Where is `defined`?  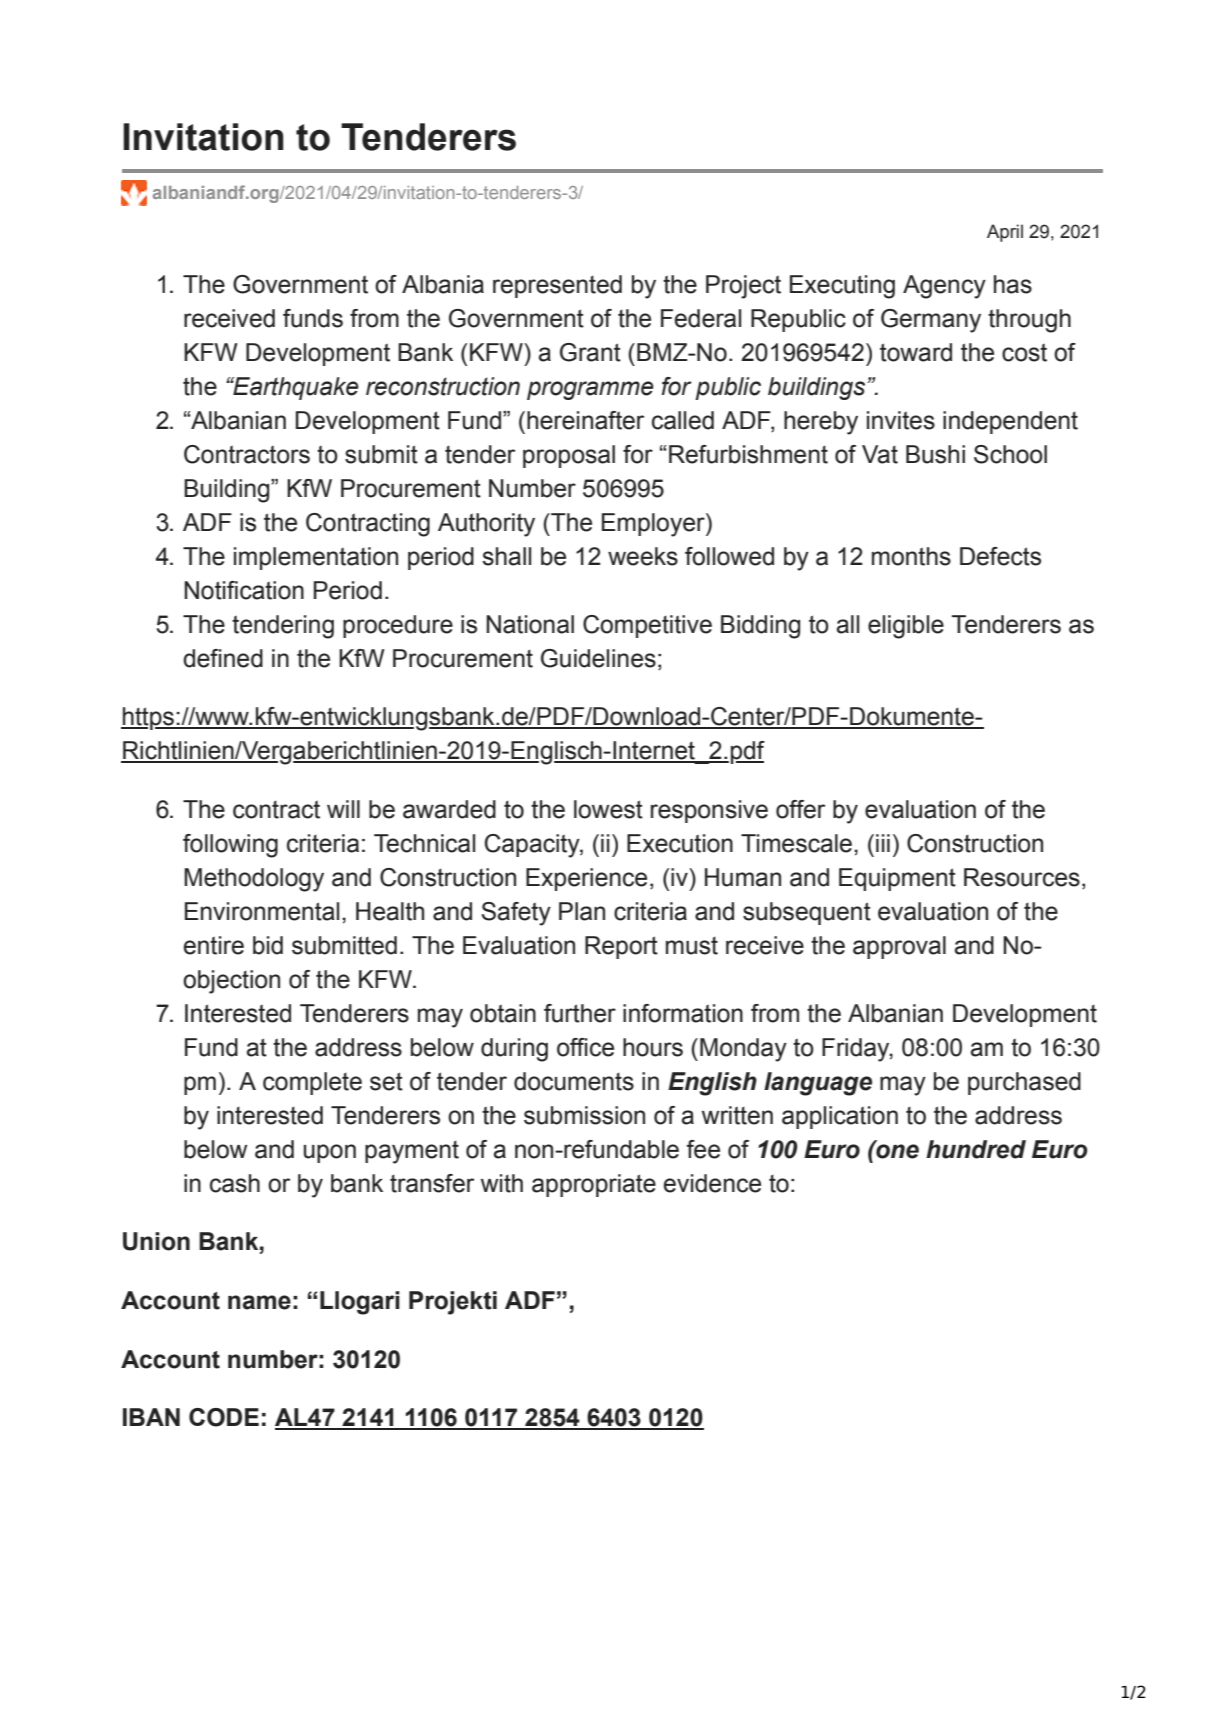
defined is located at coordinates (223, 658).
